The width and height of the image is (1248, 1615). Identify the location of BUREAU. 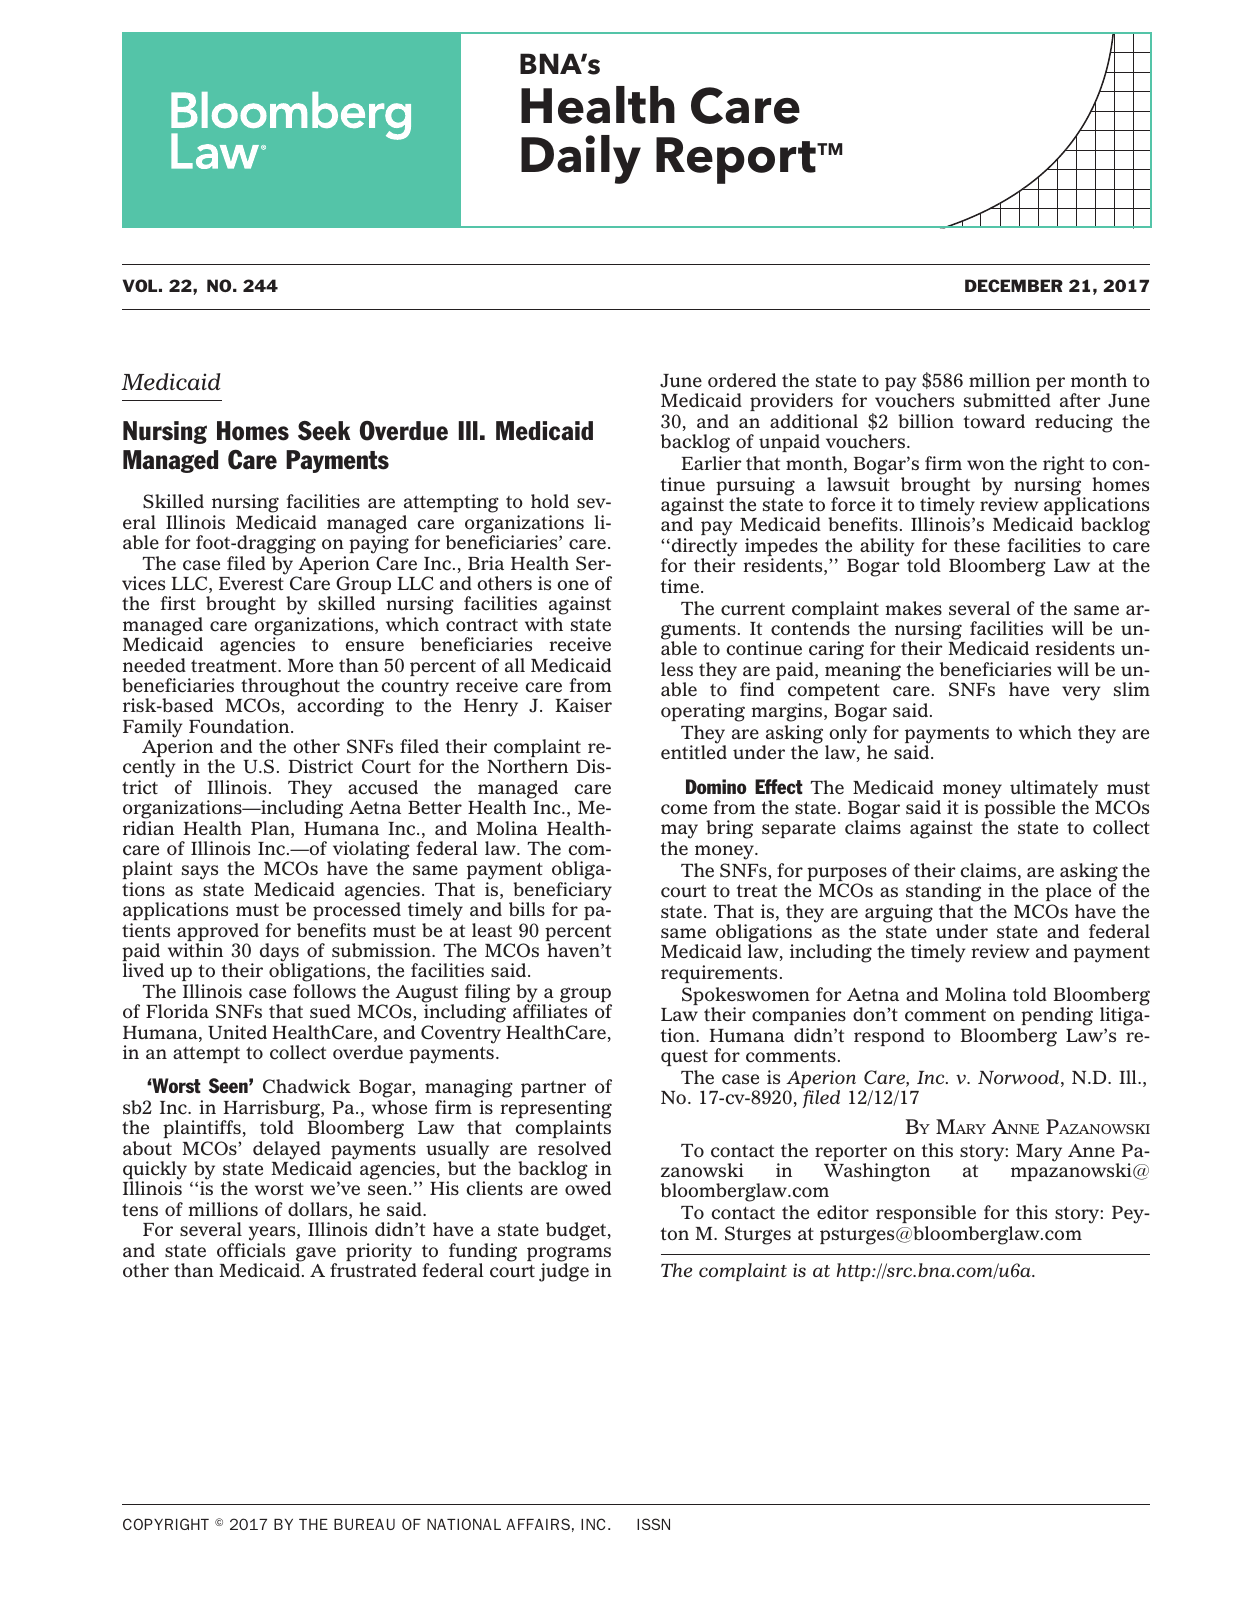
(364, 1524).
